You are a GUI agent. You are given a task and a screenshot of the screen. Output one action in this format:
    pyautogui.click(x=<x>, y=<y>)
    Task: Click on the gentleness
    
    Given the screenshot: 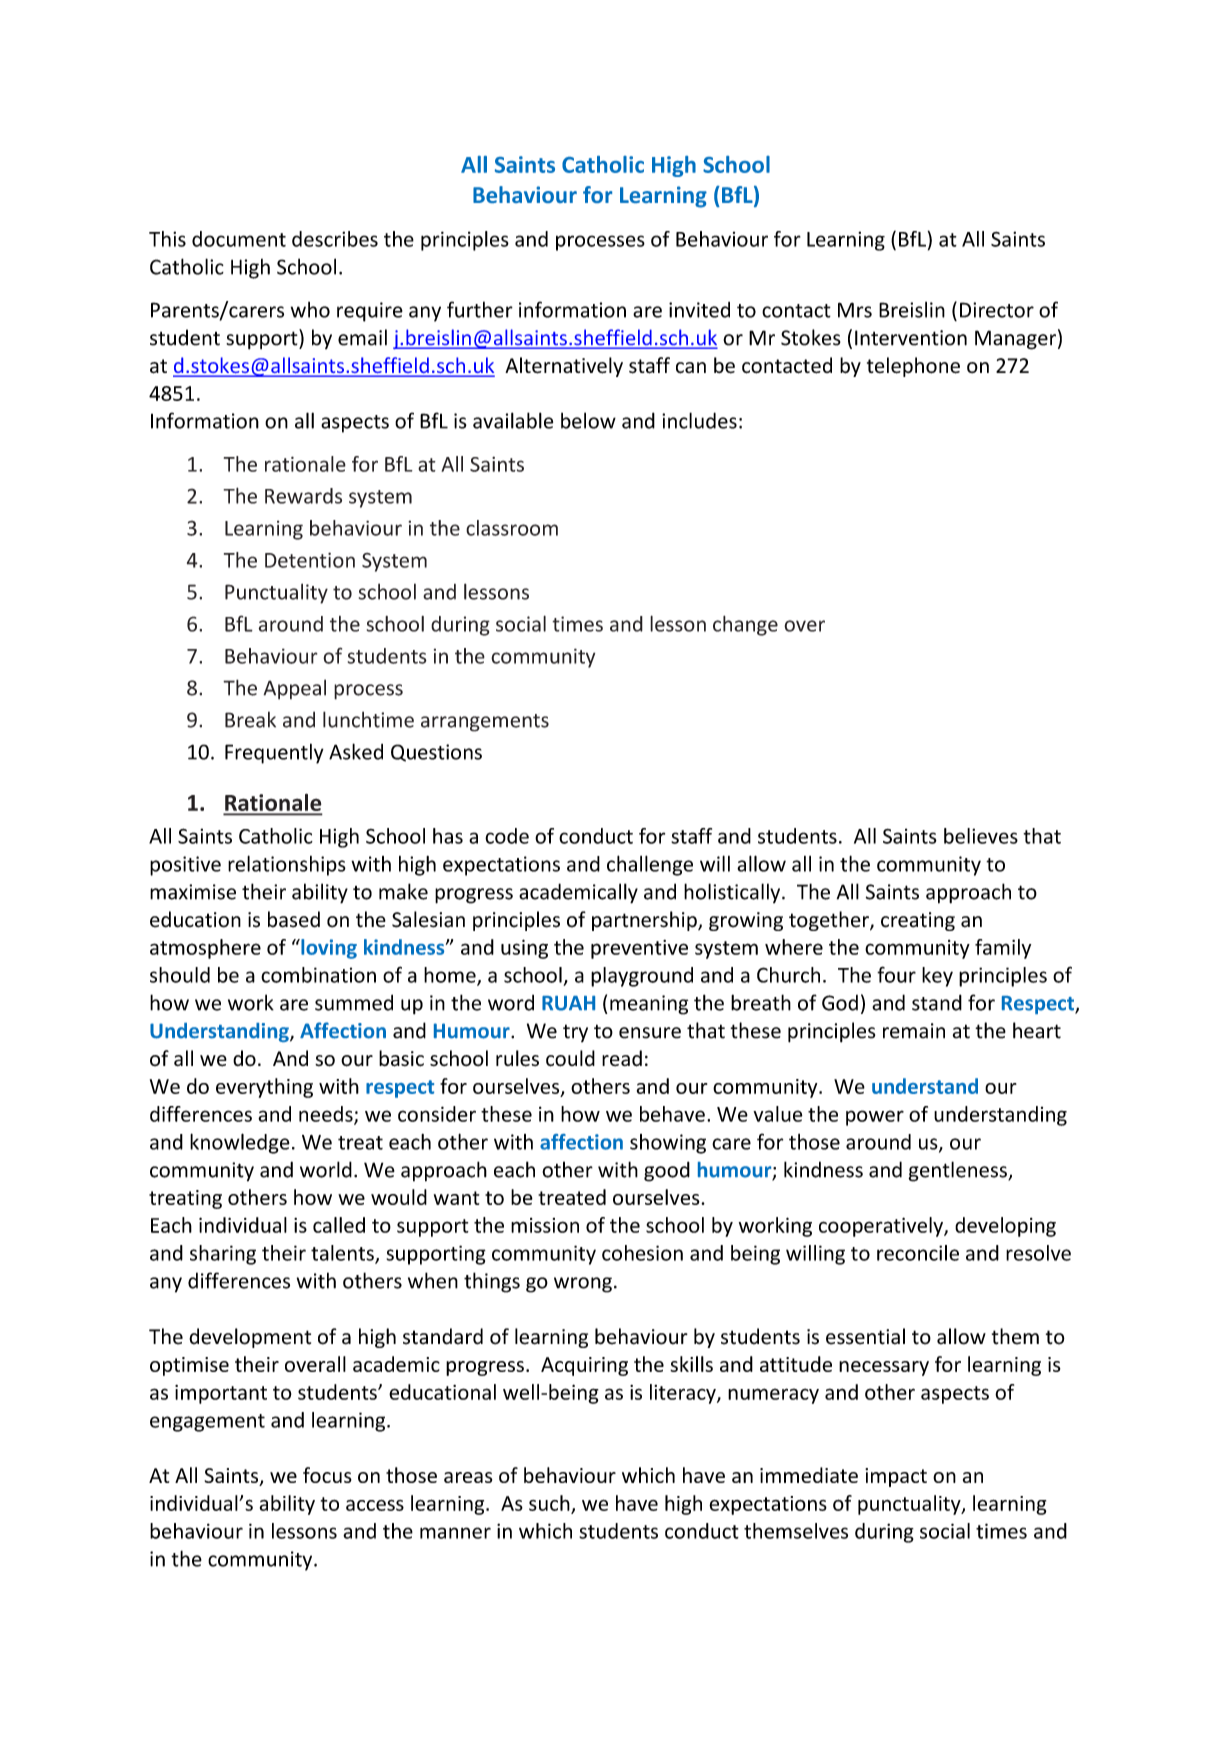 What is the action you would take?
    pyautogui.click(x=958, y=1171)
